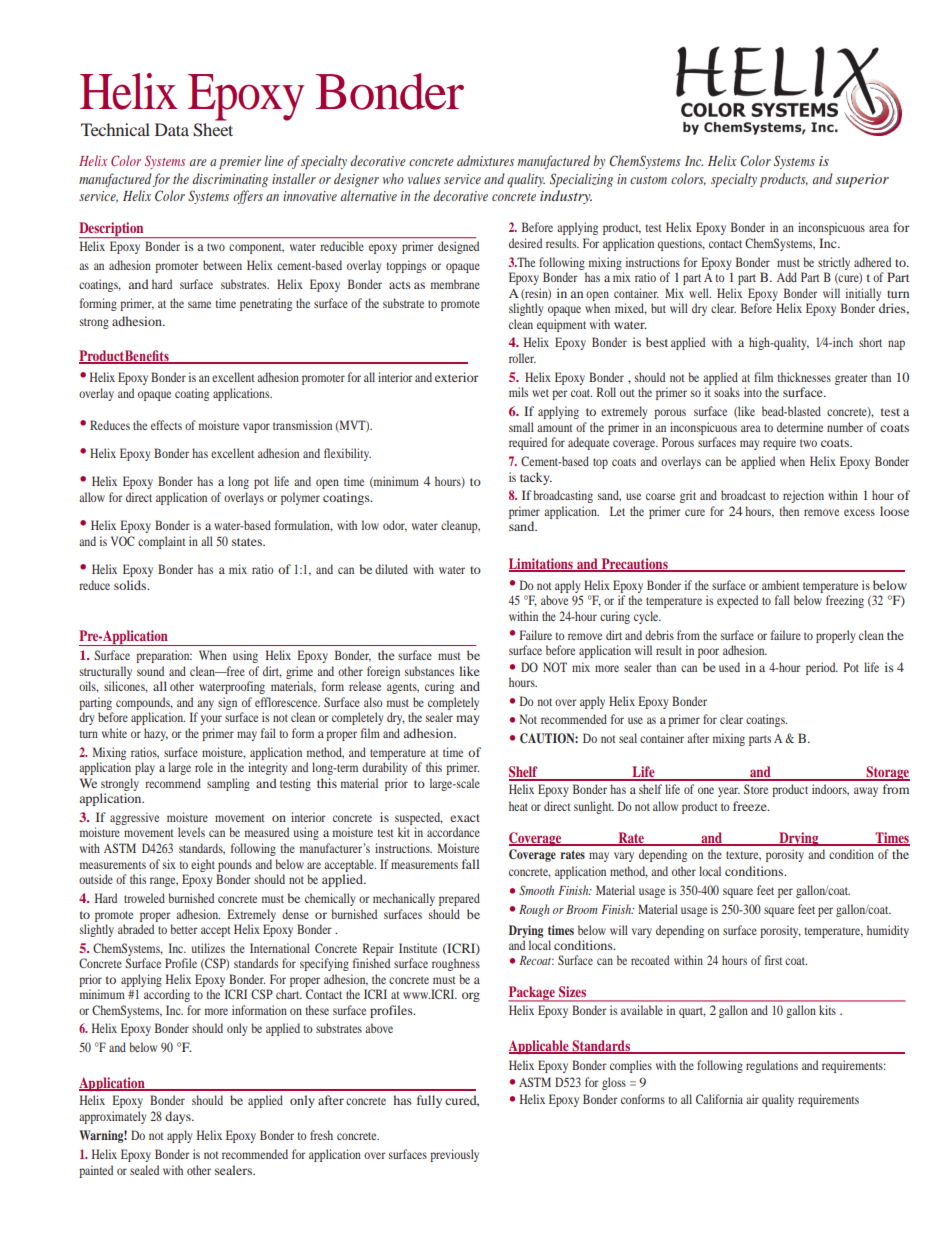 Image resolution: width=952 pixels, height=1233 pixels. Describe the element at coordinates (429, 671) in the page. I see `substances` at that location.
